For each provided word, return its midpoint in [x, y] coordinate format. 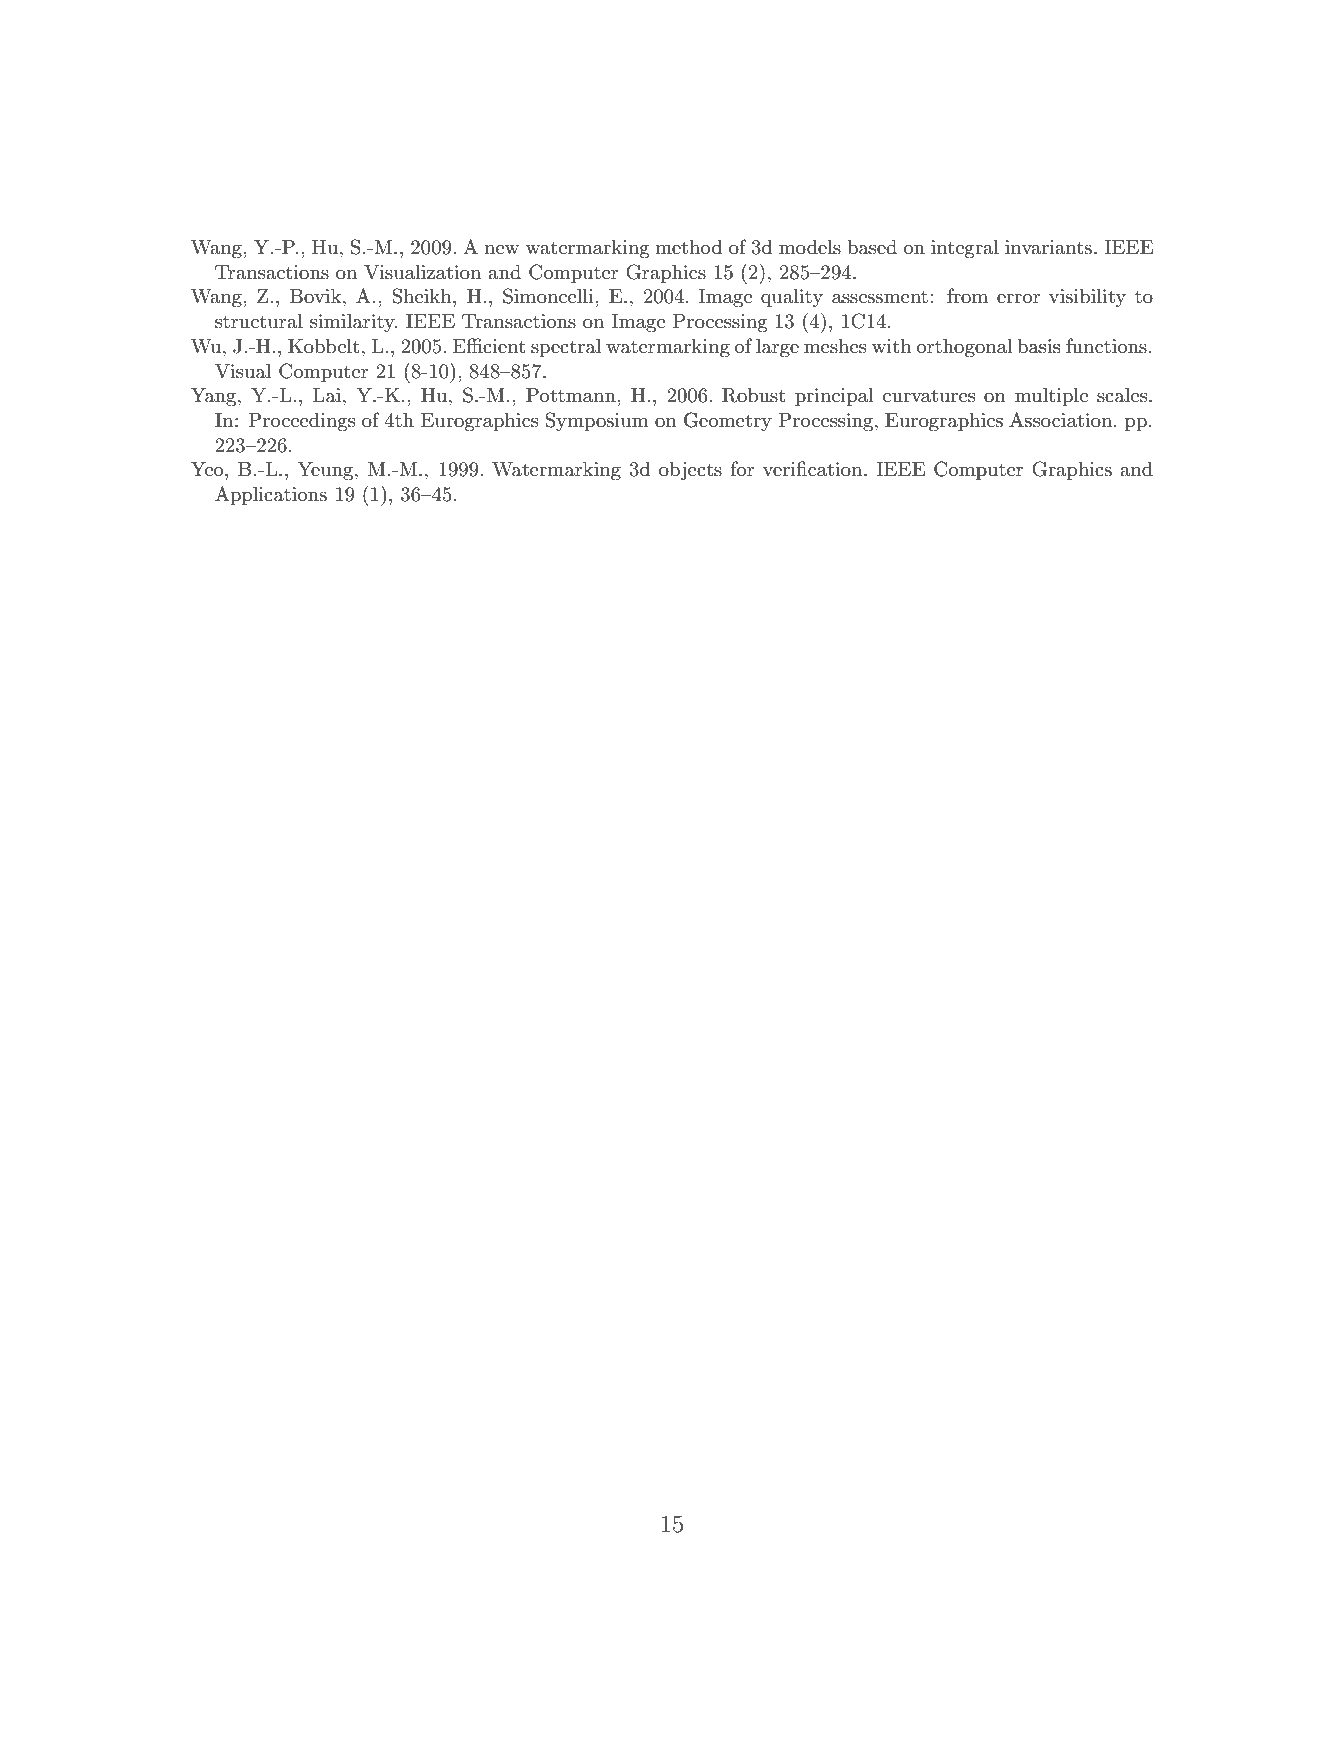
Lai [327, 395]
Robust [754, 395]
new [501, 249]
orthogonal [965, 348]
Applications [271, 495]
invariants [1048, 247]
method [688, 246]
